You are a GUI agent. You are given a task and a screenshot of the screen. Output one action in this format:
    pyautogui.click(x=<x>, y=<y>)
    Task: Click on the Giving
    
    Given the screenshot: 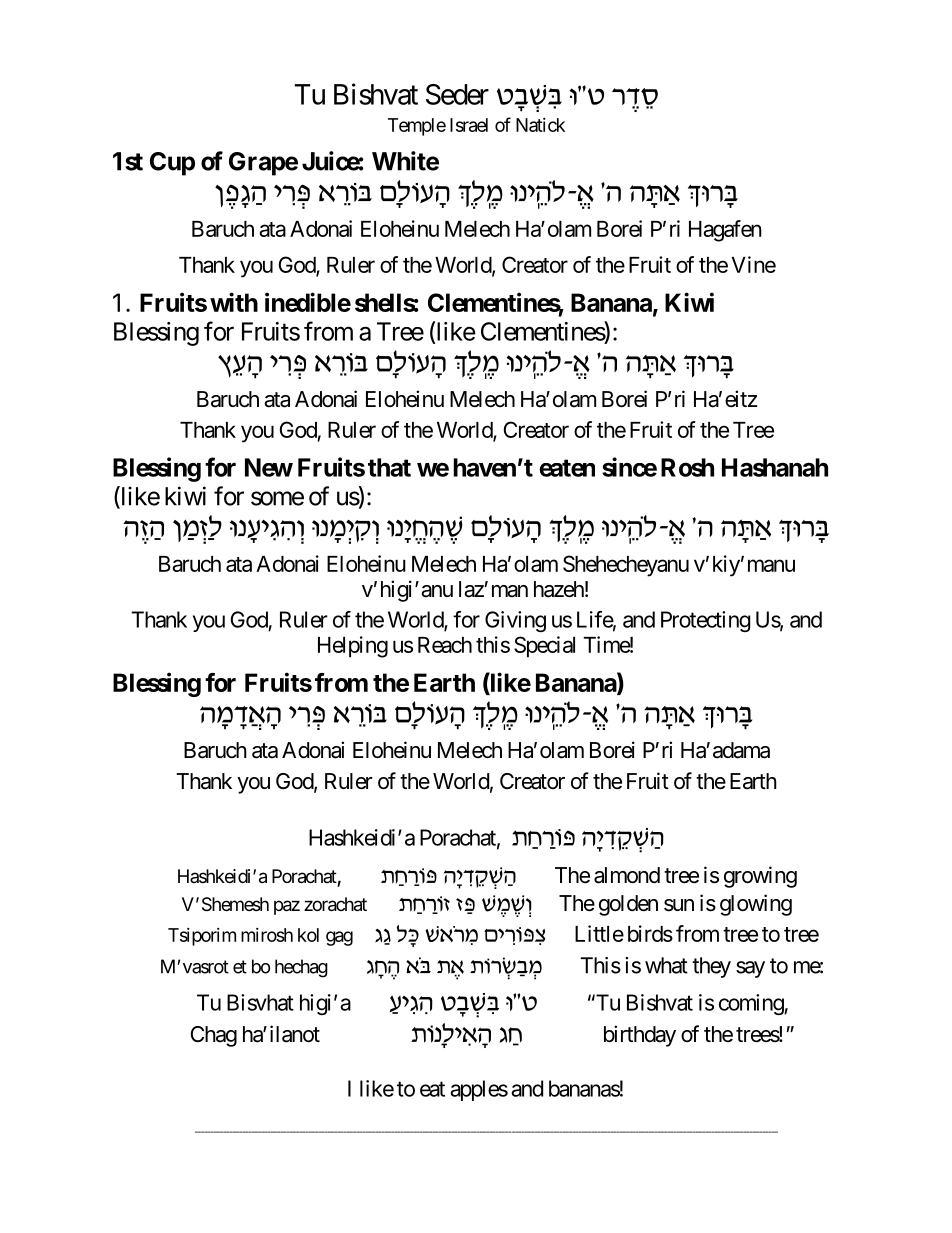 What is the action you would take?
    pyautogui.click(x=515, y=621)
